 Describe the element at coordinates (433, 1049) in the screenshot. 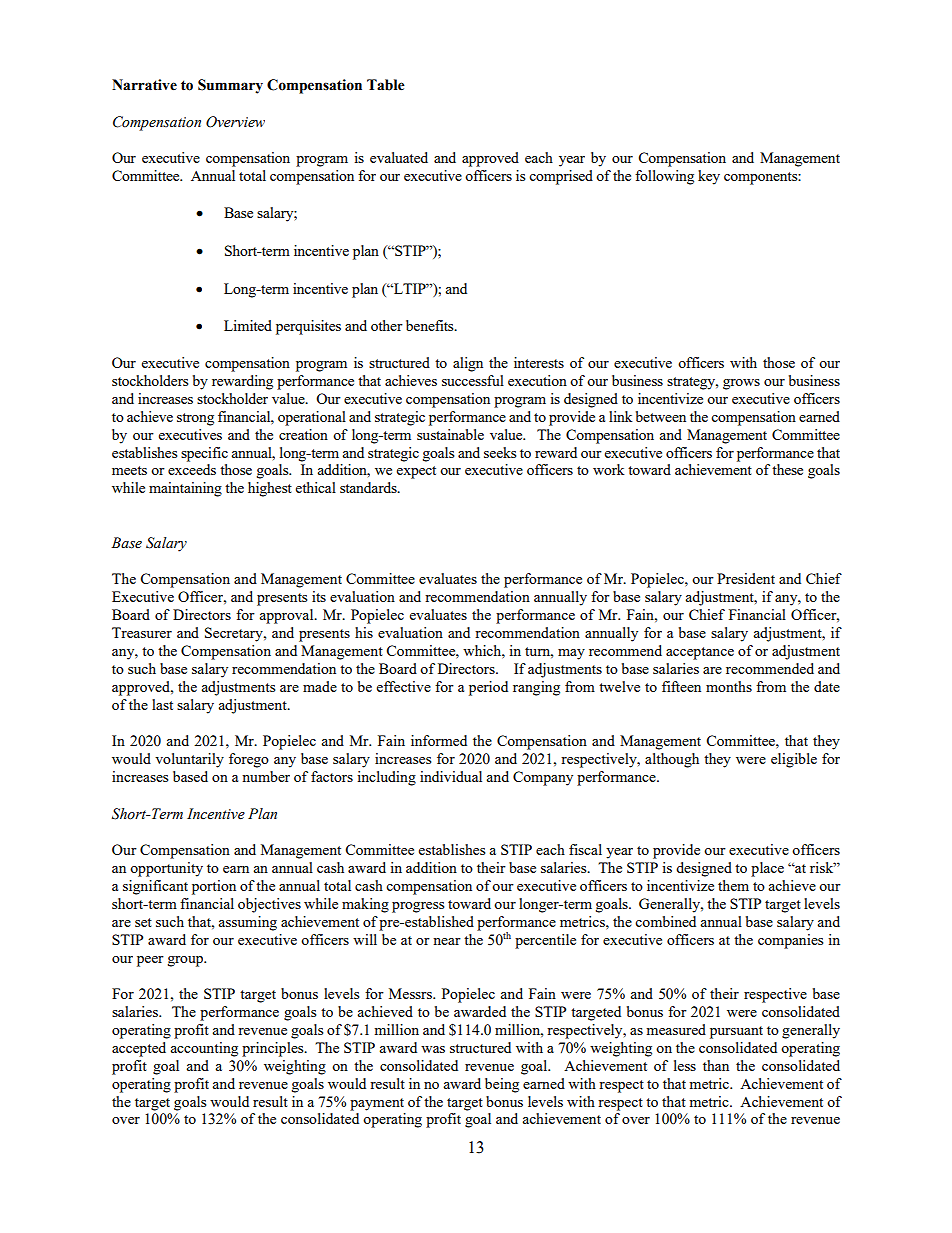

I see `was` at that location.
